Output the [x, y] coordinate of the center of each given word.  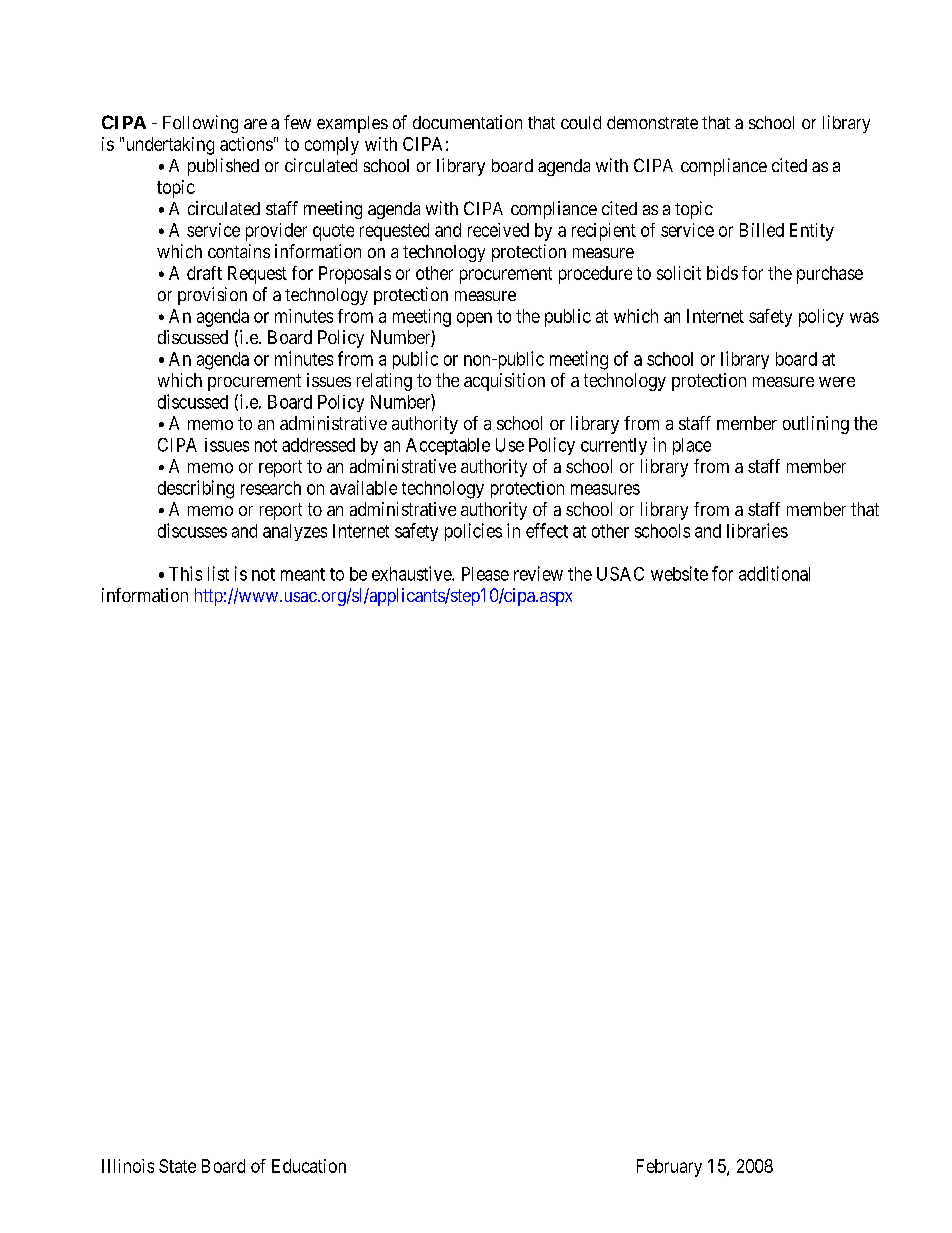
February [669, 1168]
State [177, 1166]
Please [485, 574]
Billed [762, 230]
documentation [467, 122]
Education [309, 1166]
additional [774, 573]
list [218, 573]
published [223, 167]
